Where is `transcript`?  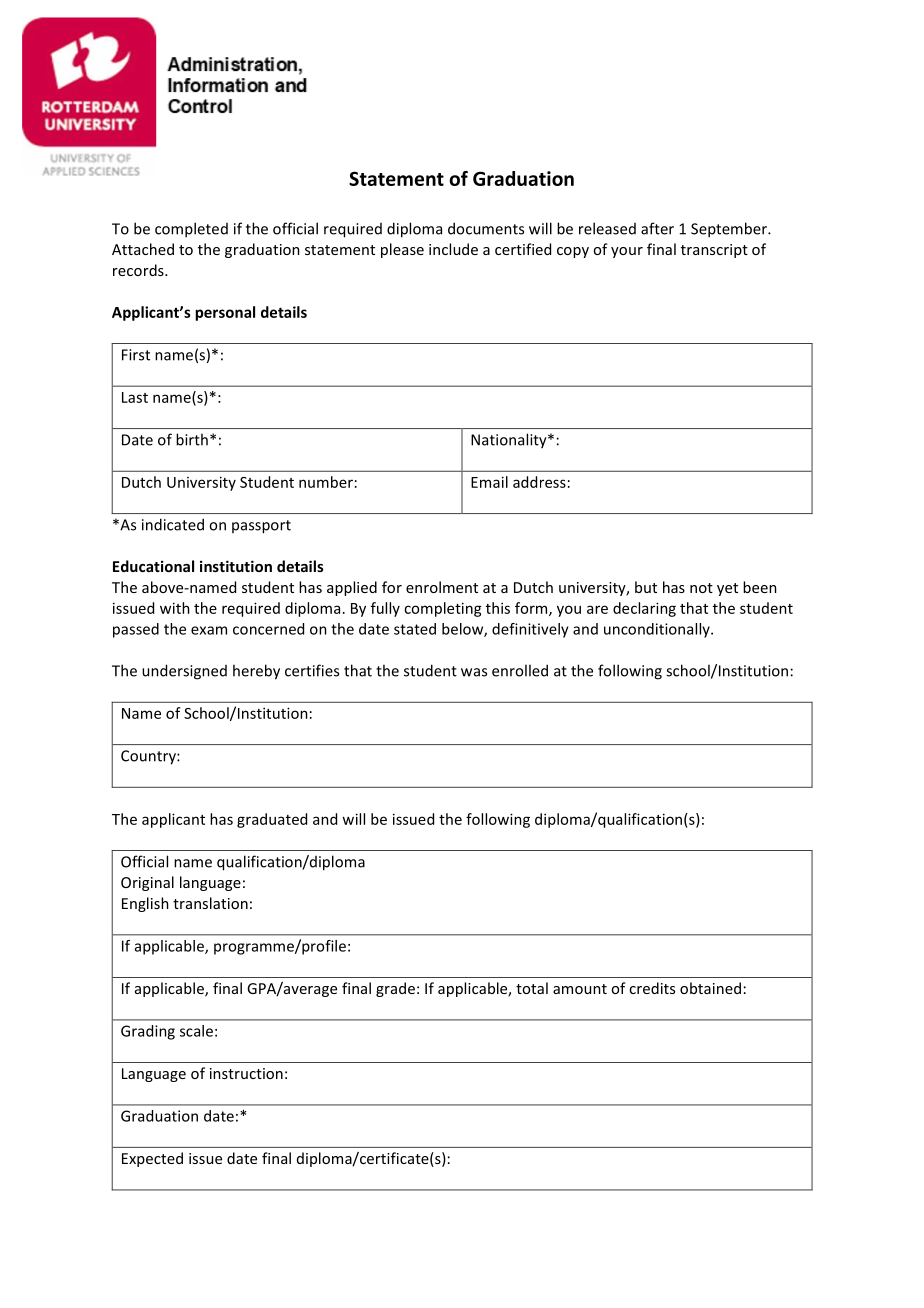 transcript is located at coordinates (714, 251).
